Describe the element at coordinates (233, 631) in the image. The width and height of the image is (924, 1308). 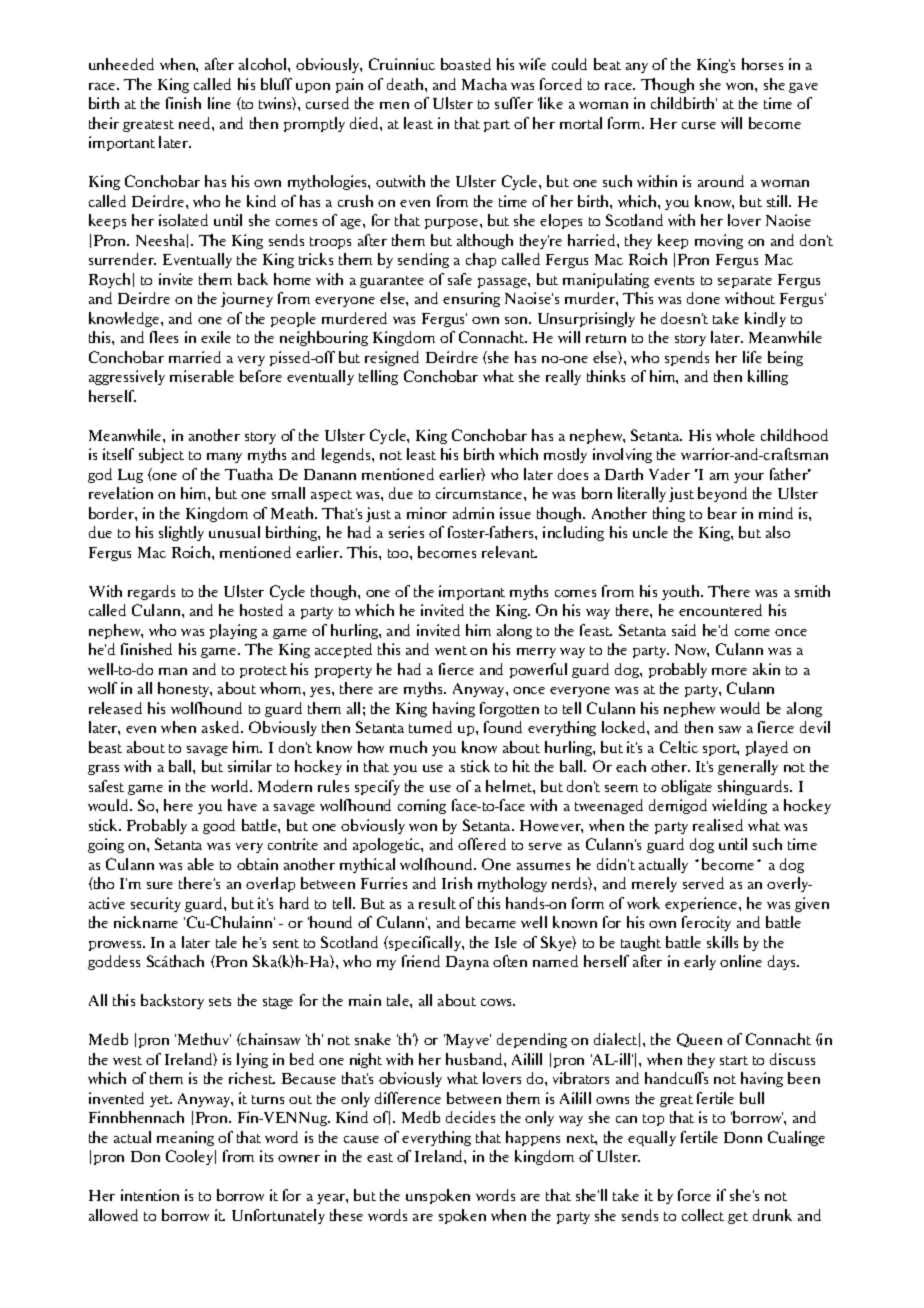
I see `playing` at that location.
